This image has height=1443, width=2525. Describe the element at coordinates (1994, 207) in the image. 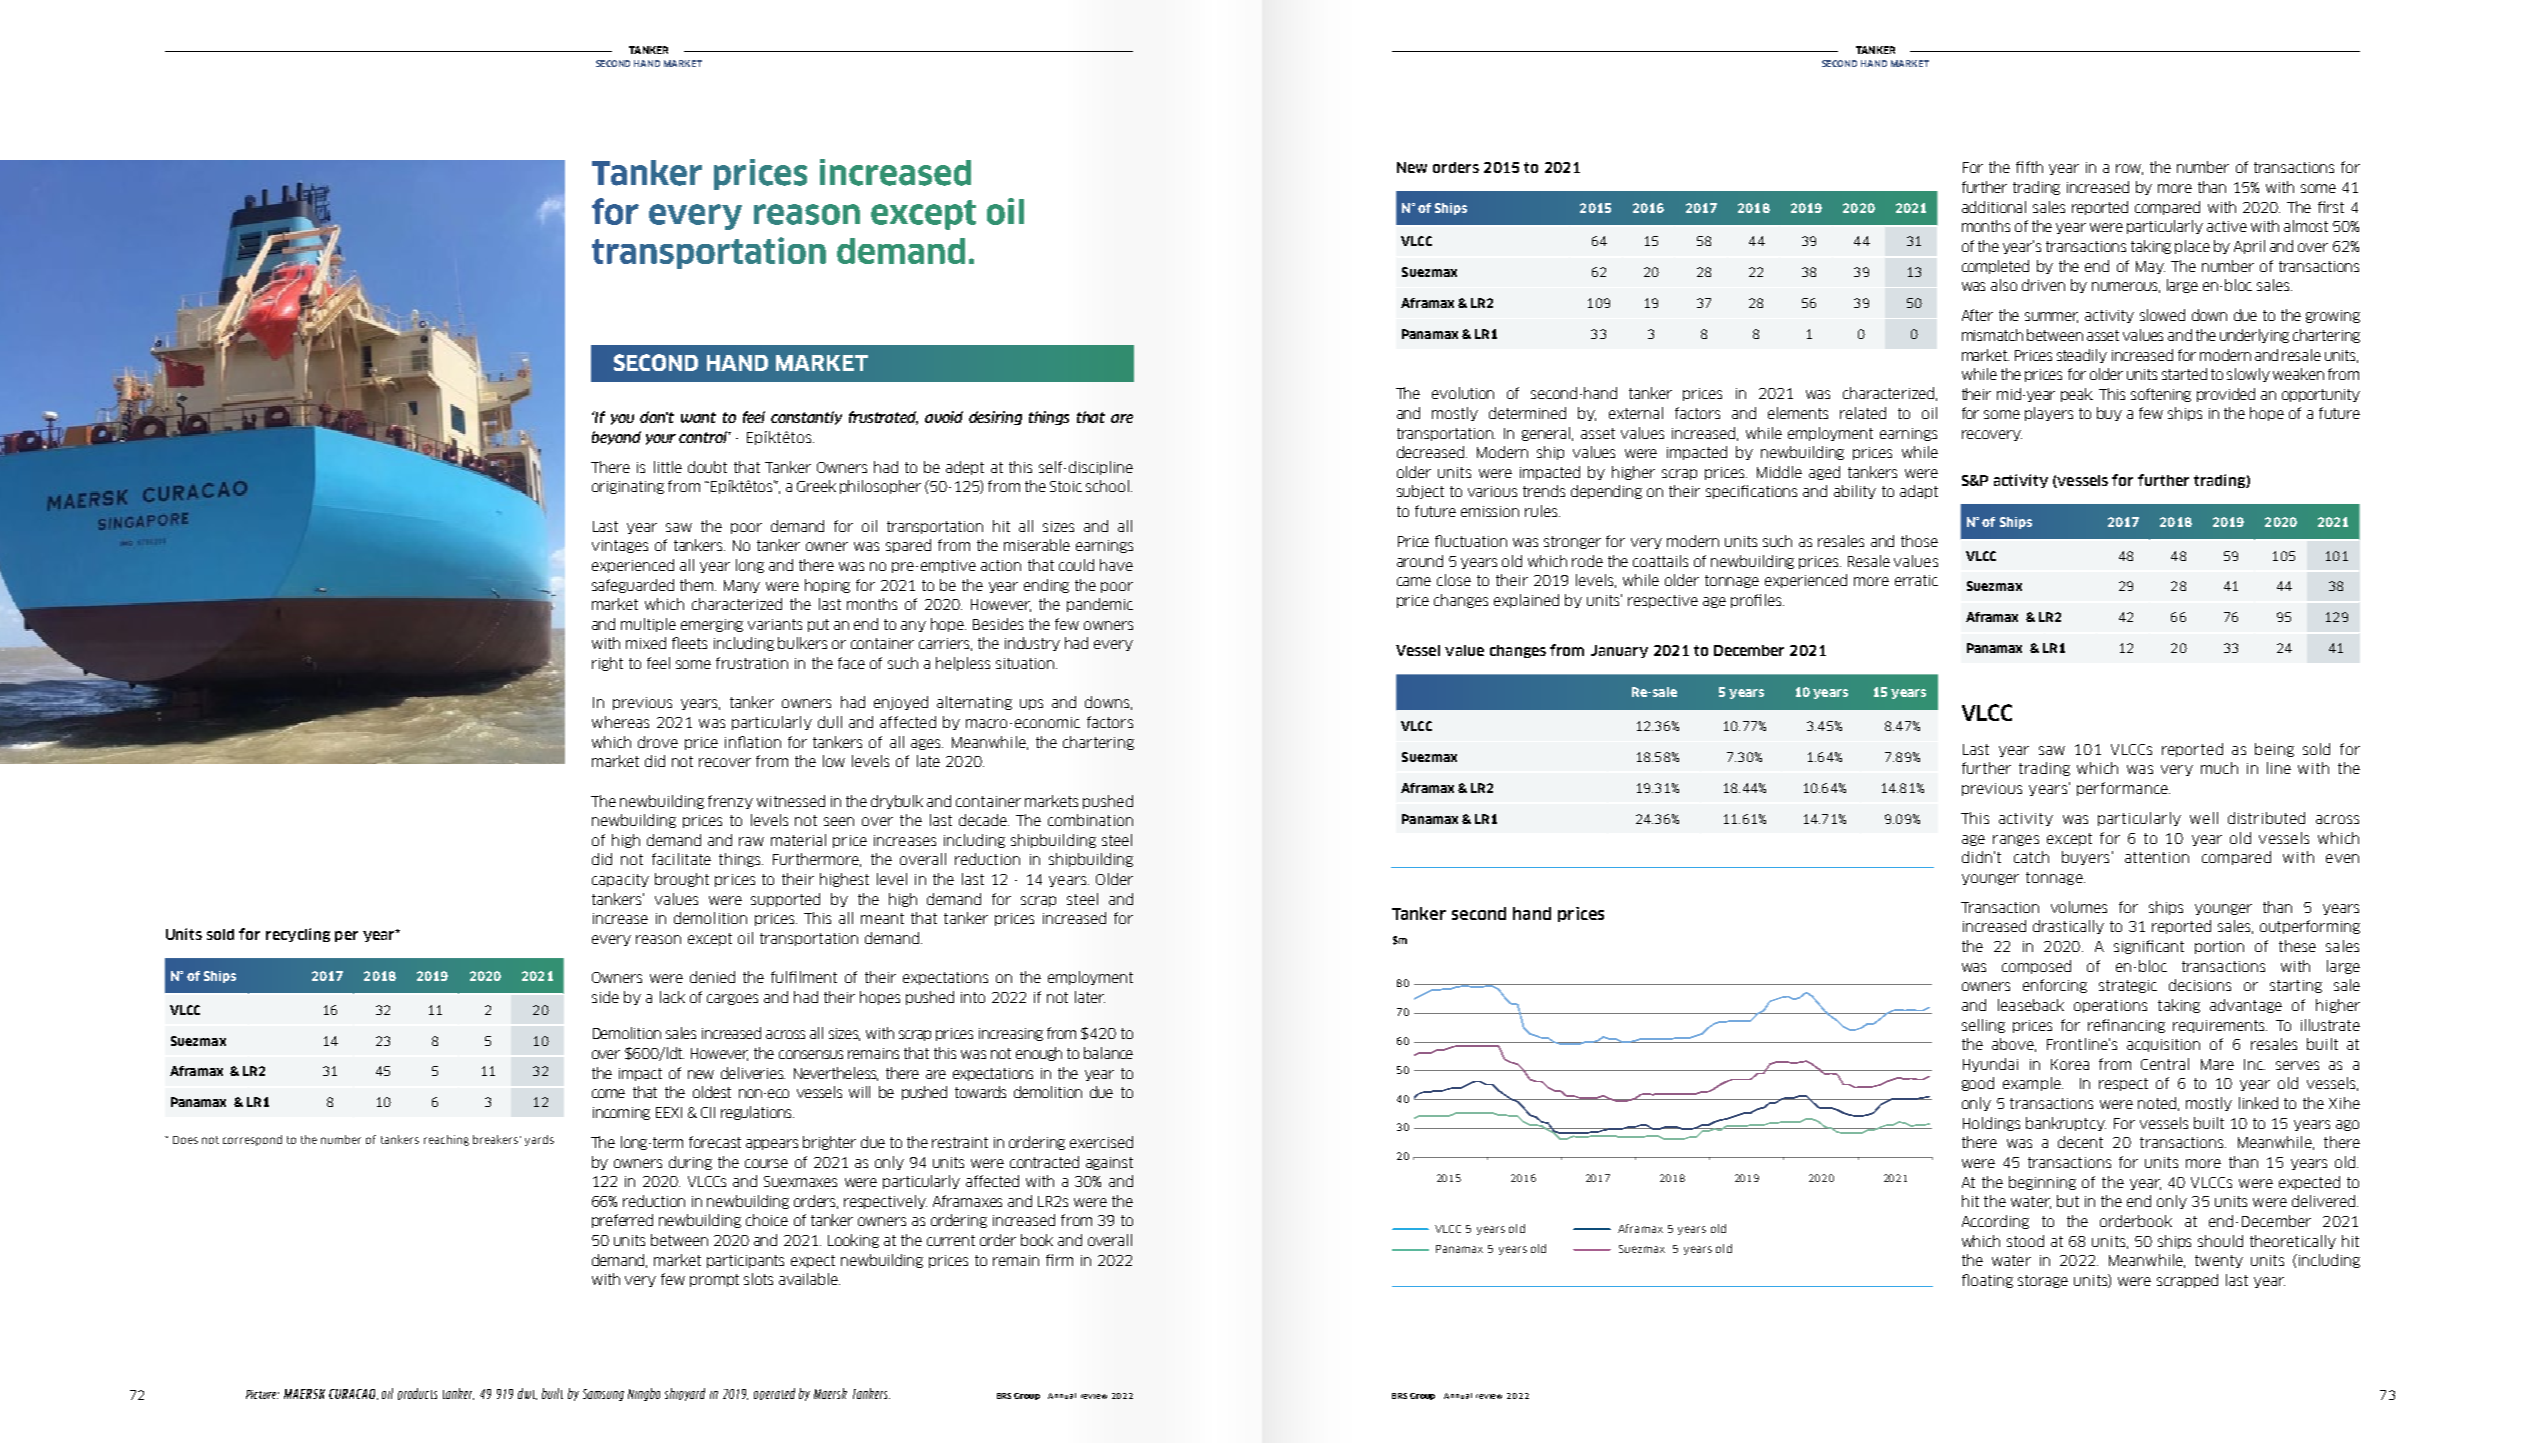

I see `additional` at that location.
